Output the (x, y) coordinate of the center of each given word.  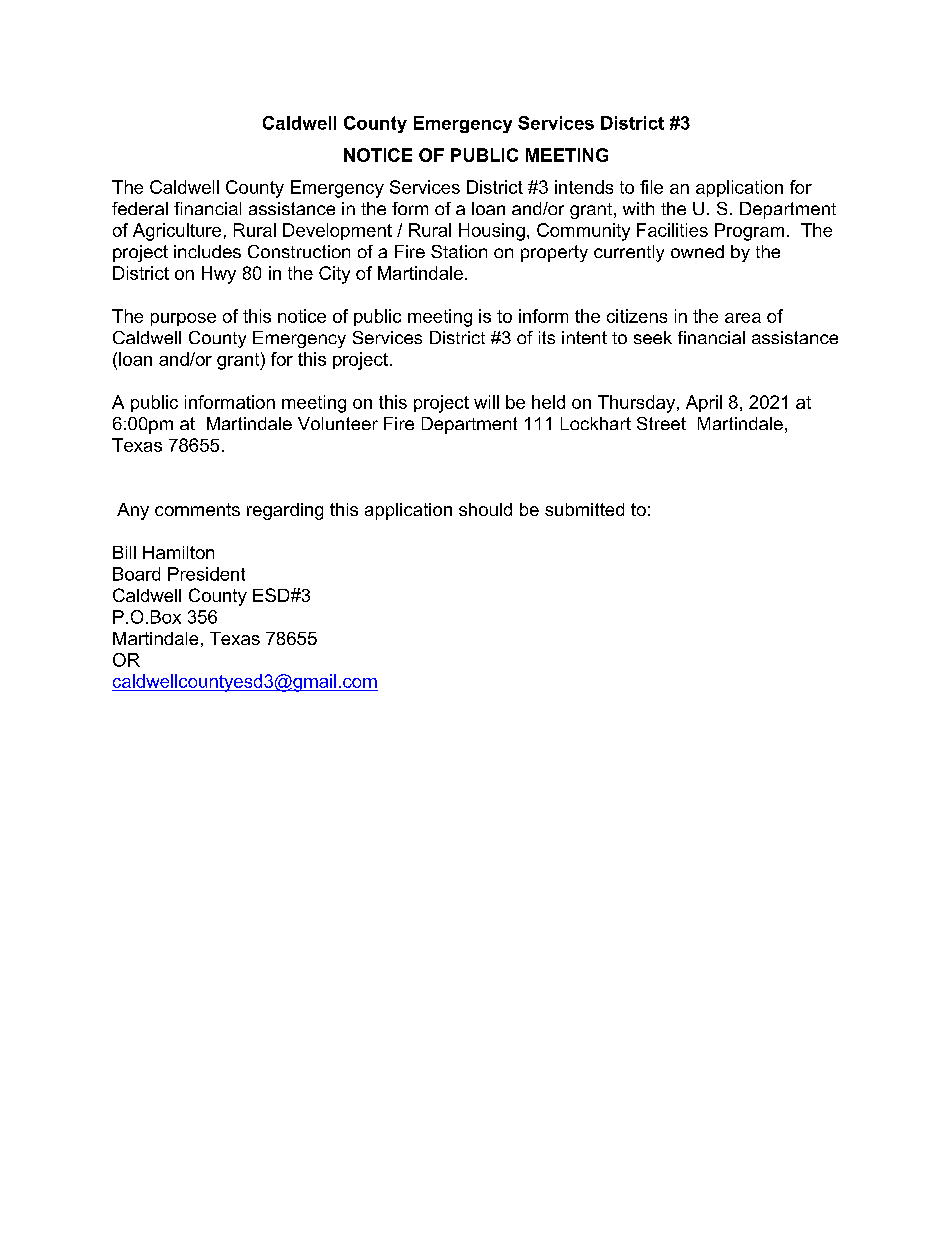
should (485, 509)
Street (661, 423)
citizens (637, 316)
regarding (285, 511)
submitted (584, 509)
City (334, 275)
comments (197, 509)
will (486, 402)
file (651, 187)
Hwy (219, 275)
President (206, 574)
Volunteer (338, 423)
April (704, 403)
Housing (492, 232)
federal (140, 208)
